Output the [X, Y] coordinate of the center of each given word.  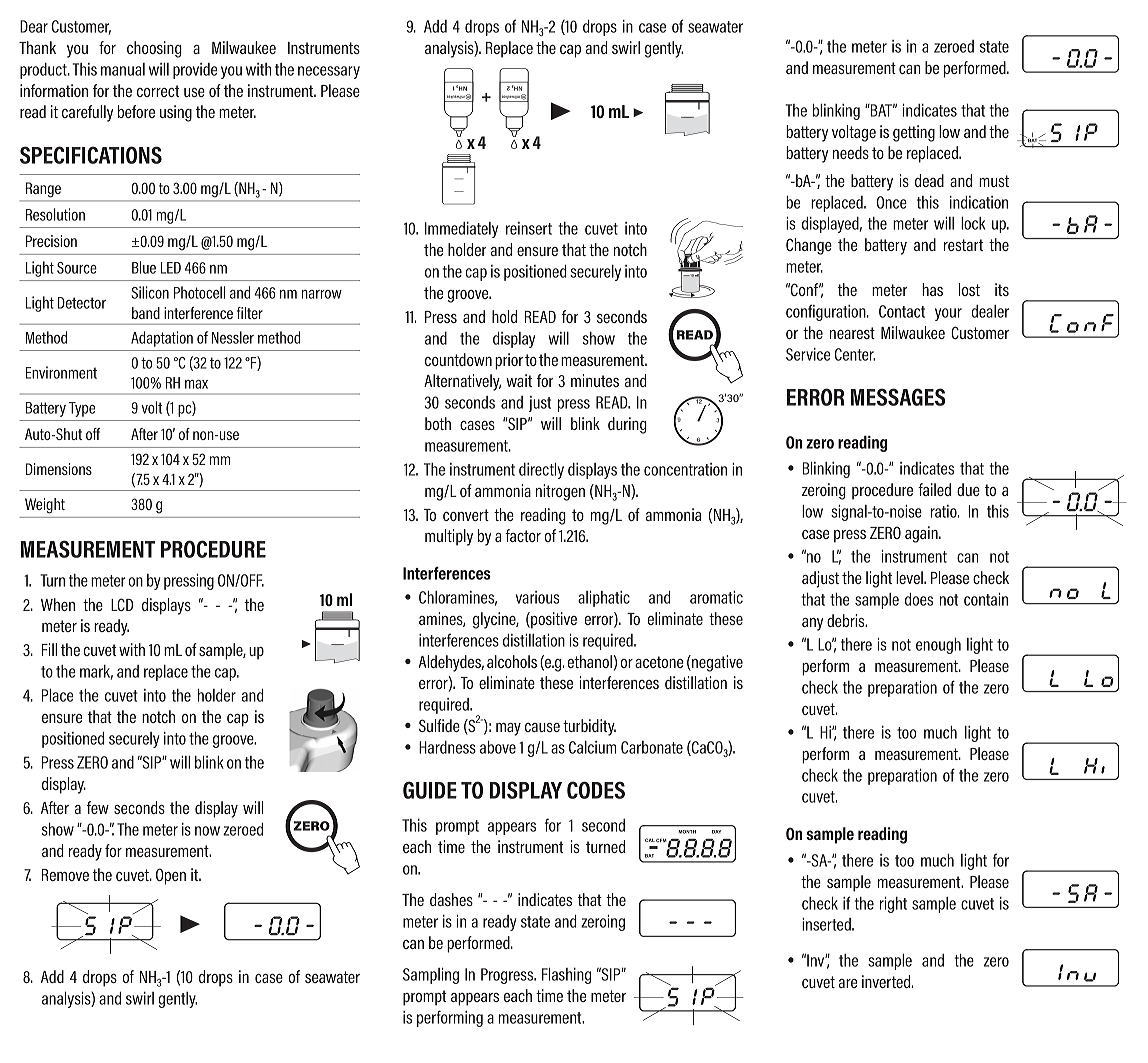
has [932, 289]
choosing [154, 49]
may [508, 729]
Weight [45, 505]
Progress [508, 976]
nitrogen [560, 492]
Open [171, 876]
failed [934, 489]
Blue [144, 267]
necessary [329, 72]
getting [914, 133]
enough [938, 646]
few [98, 807]
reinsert [529, 228]
